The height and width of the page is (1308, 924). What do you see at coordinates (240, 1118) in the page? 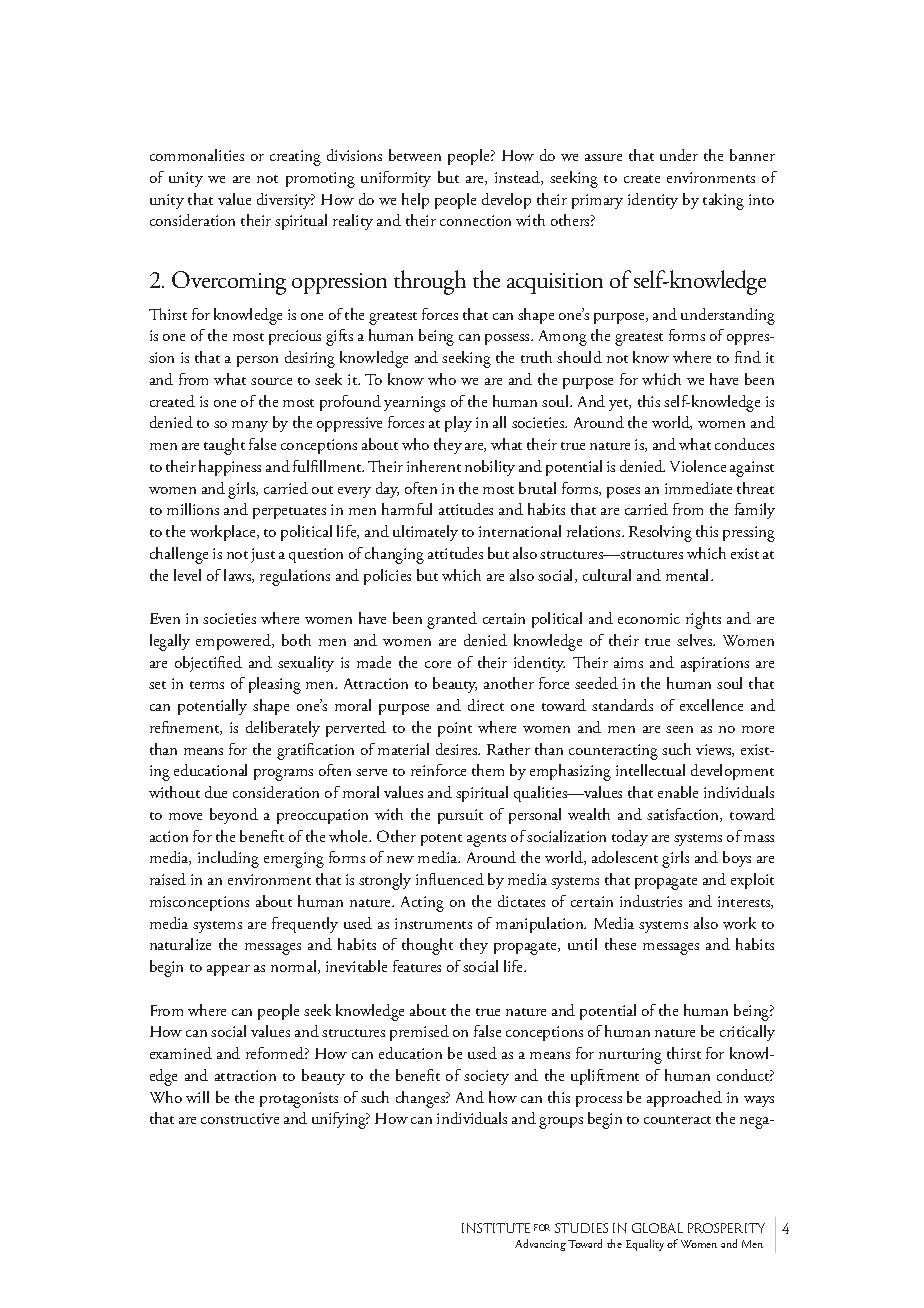
I see `constructive` at bounding box center [240, 1118].
